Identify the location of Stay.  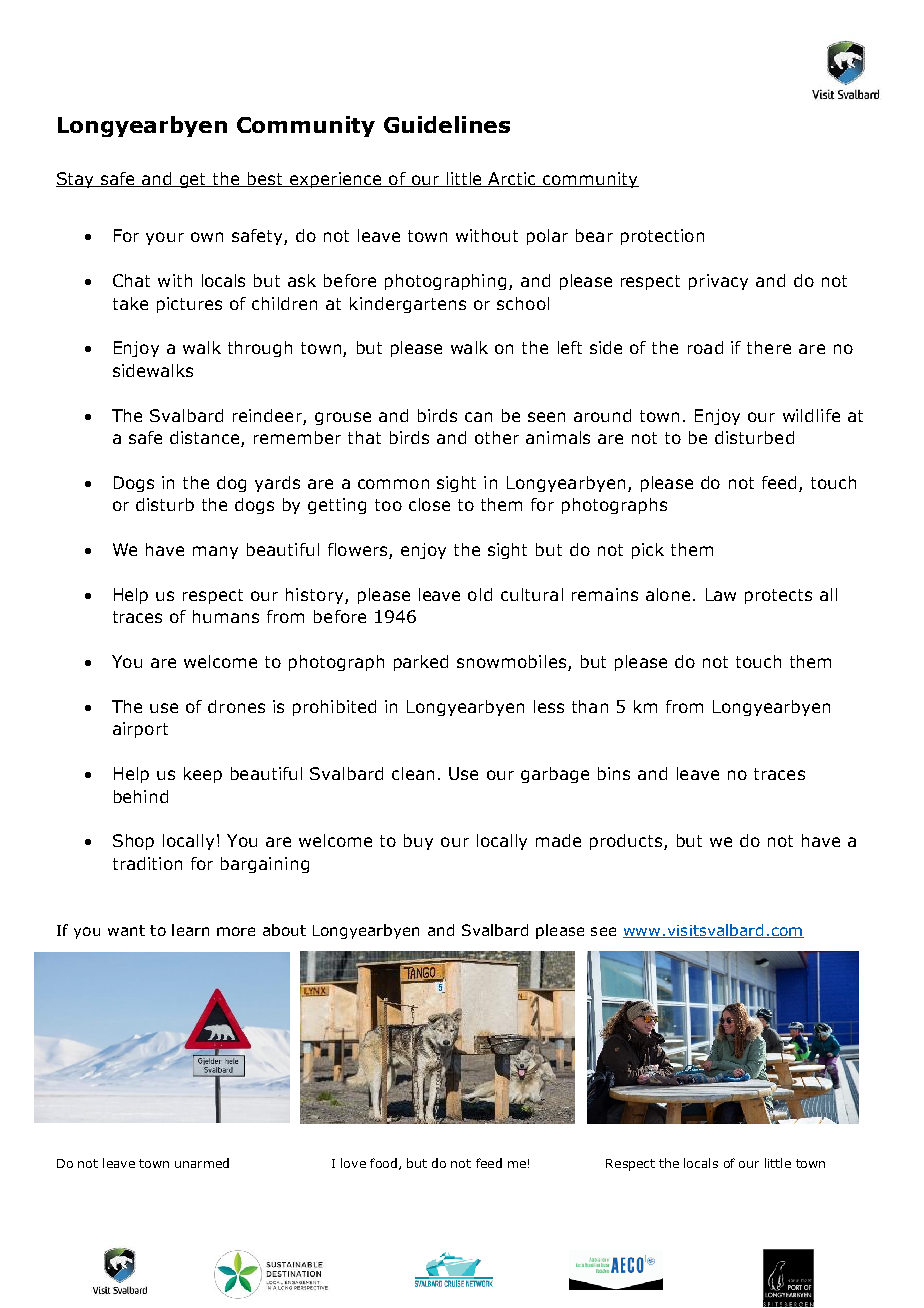
(76, 180).
